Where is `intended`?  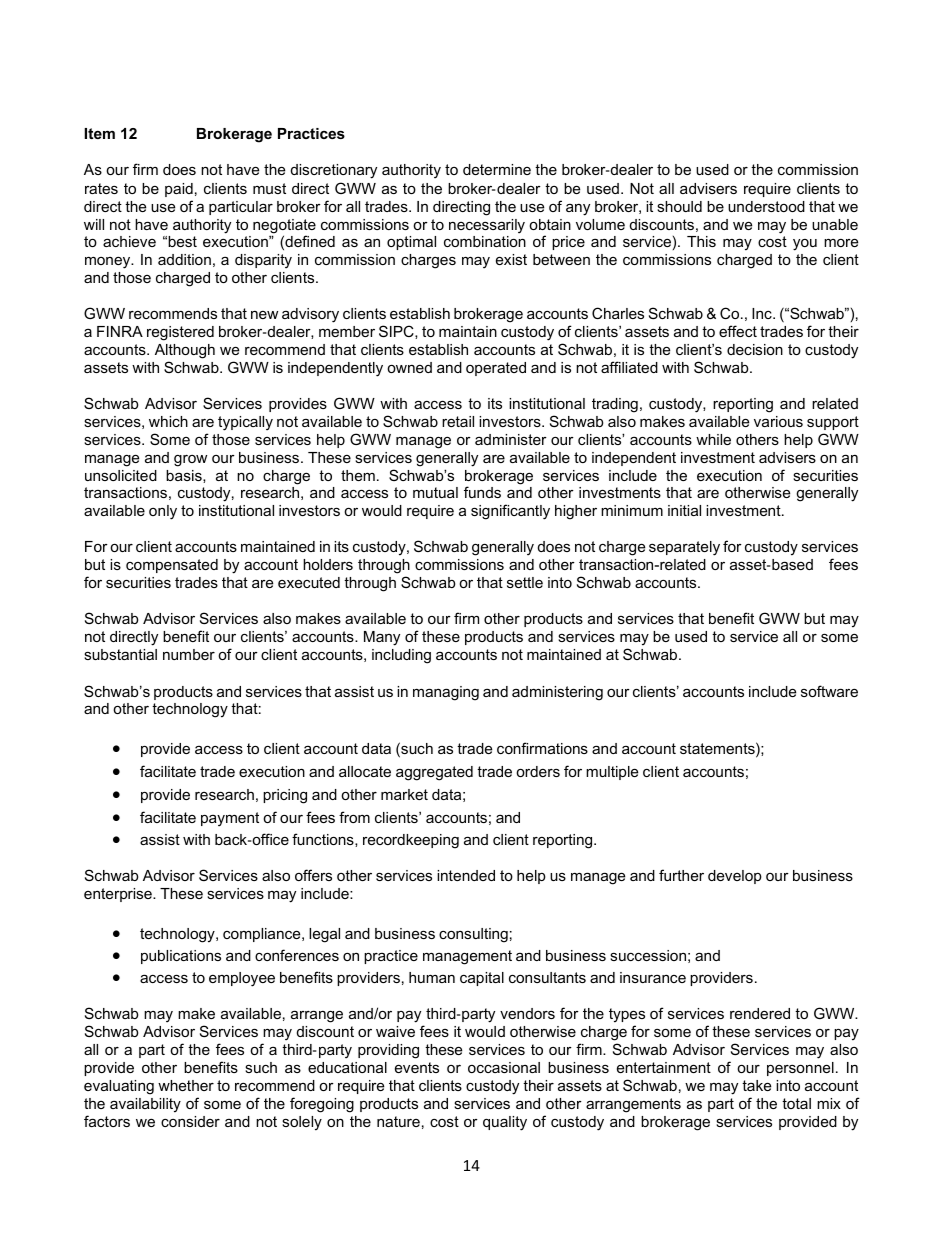
intended is located at coordinates (466, 875).
